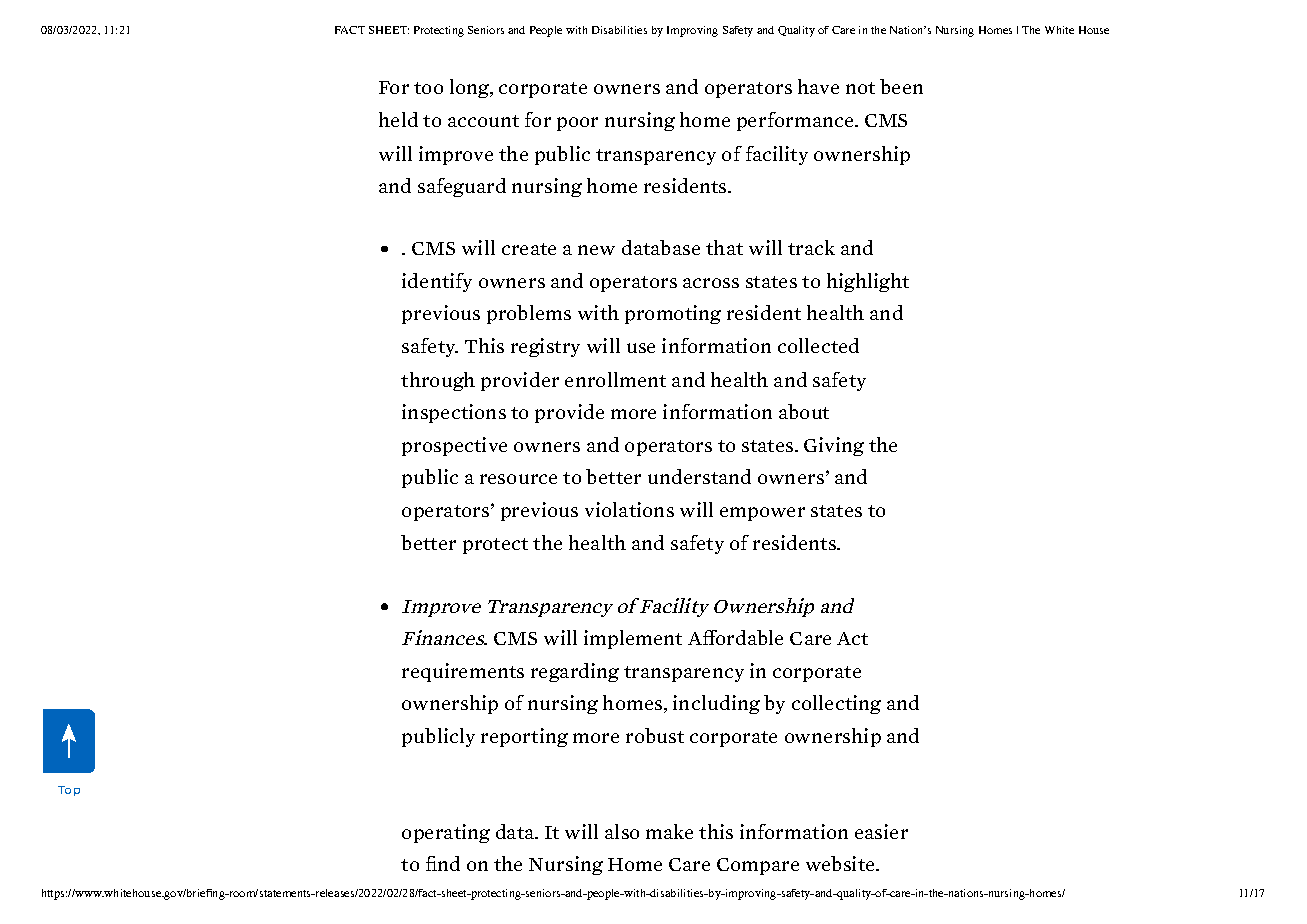 Image resolution: width=1307 pixels, height=924 pixels. Describe the element at coordinates (804, 411) in the document. I see `about` at that location.
